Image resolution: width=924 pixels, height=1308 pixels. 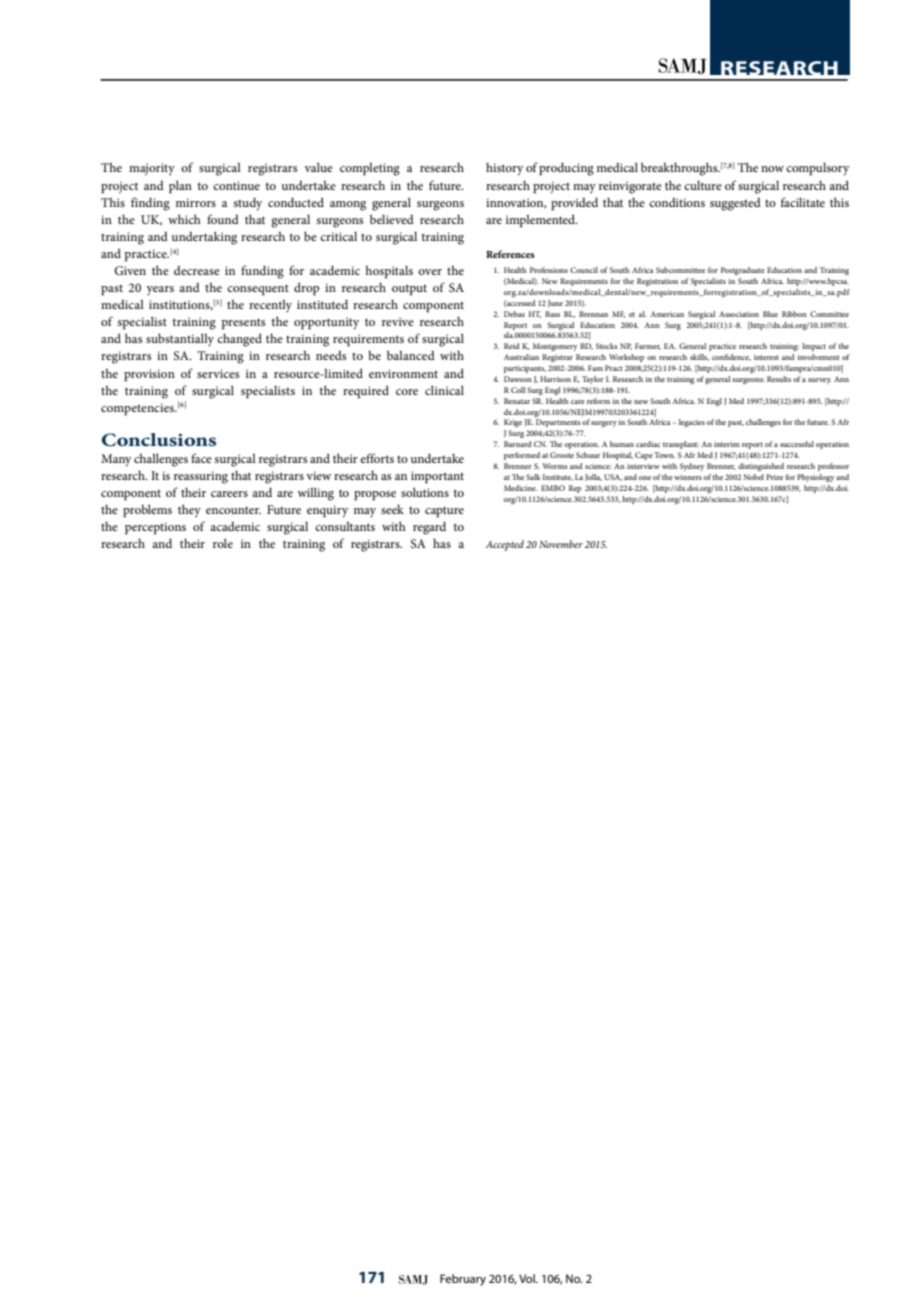 What do you see at coordinates (505, 545) in the document?
I see `Accepted` at bounding box center [505, 545].
